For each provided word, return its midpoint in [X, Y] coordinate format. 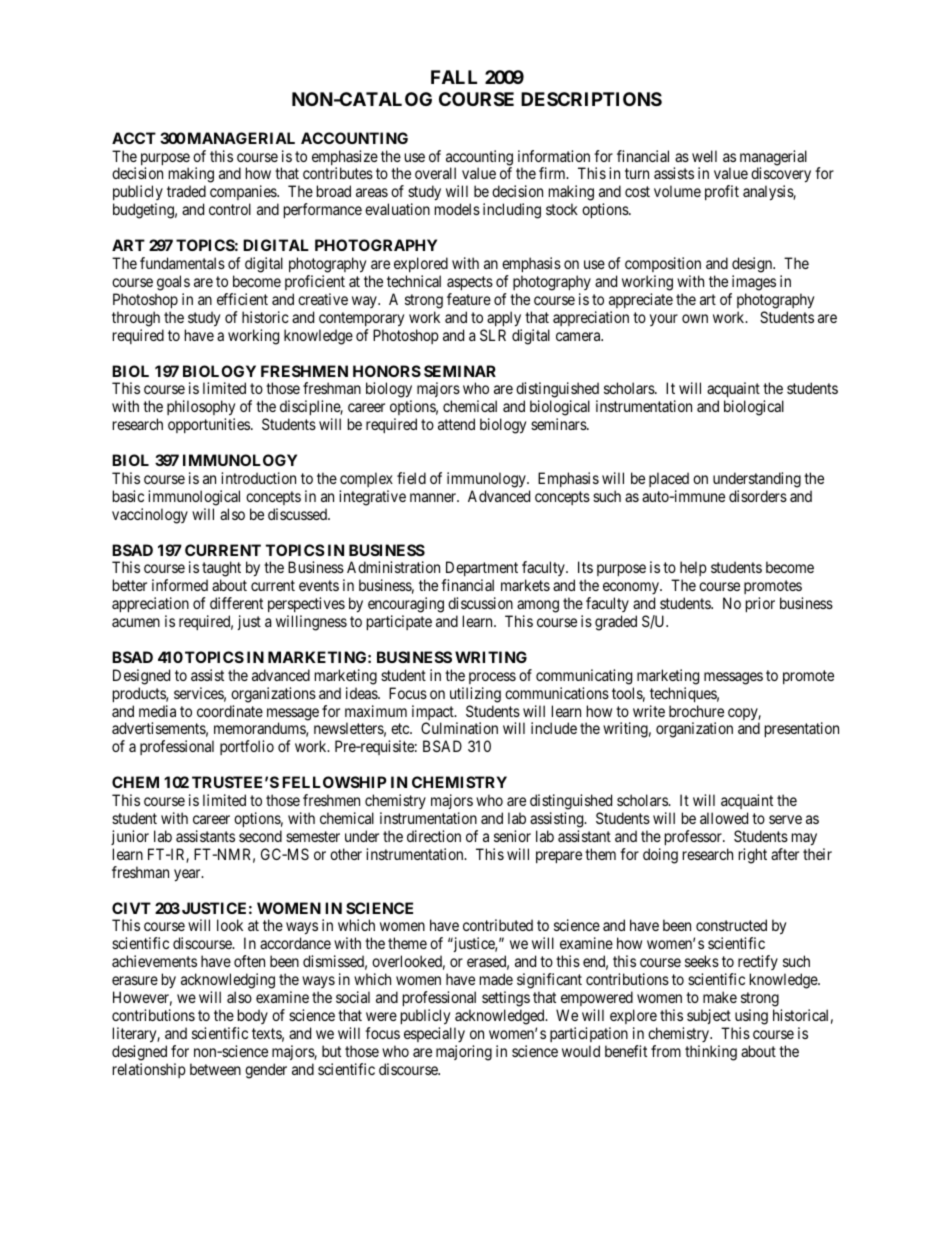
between [215, 1069]
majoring [464, 1053]
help [692, 570]
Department [481, 570]
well [704, 156]
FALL [454, 77]
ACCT [134, 138]
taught [221, 570]
